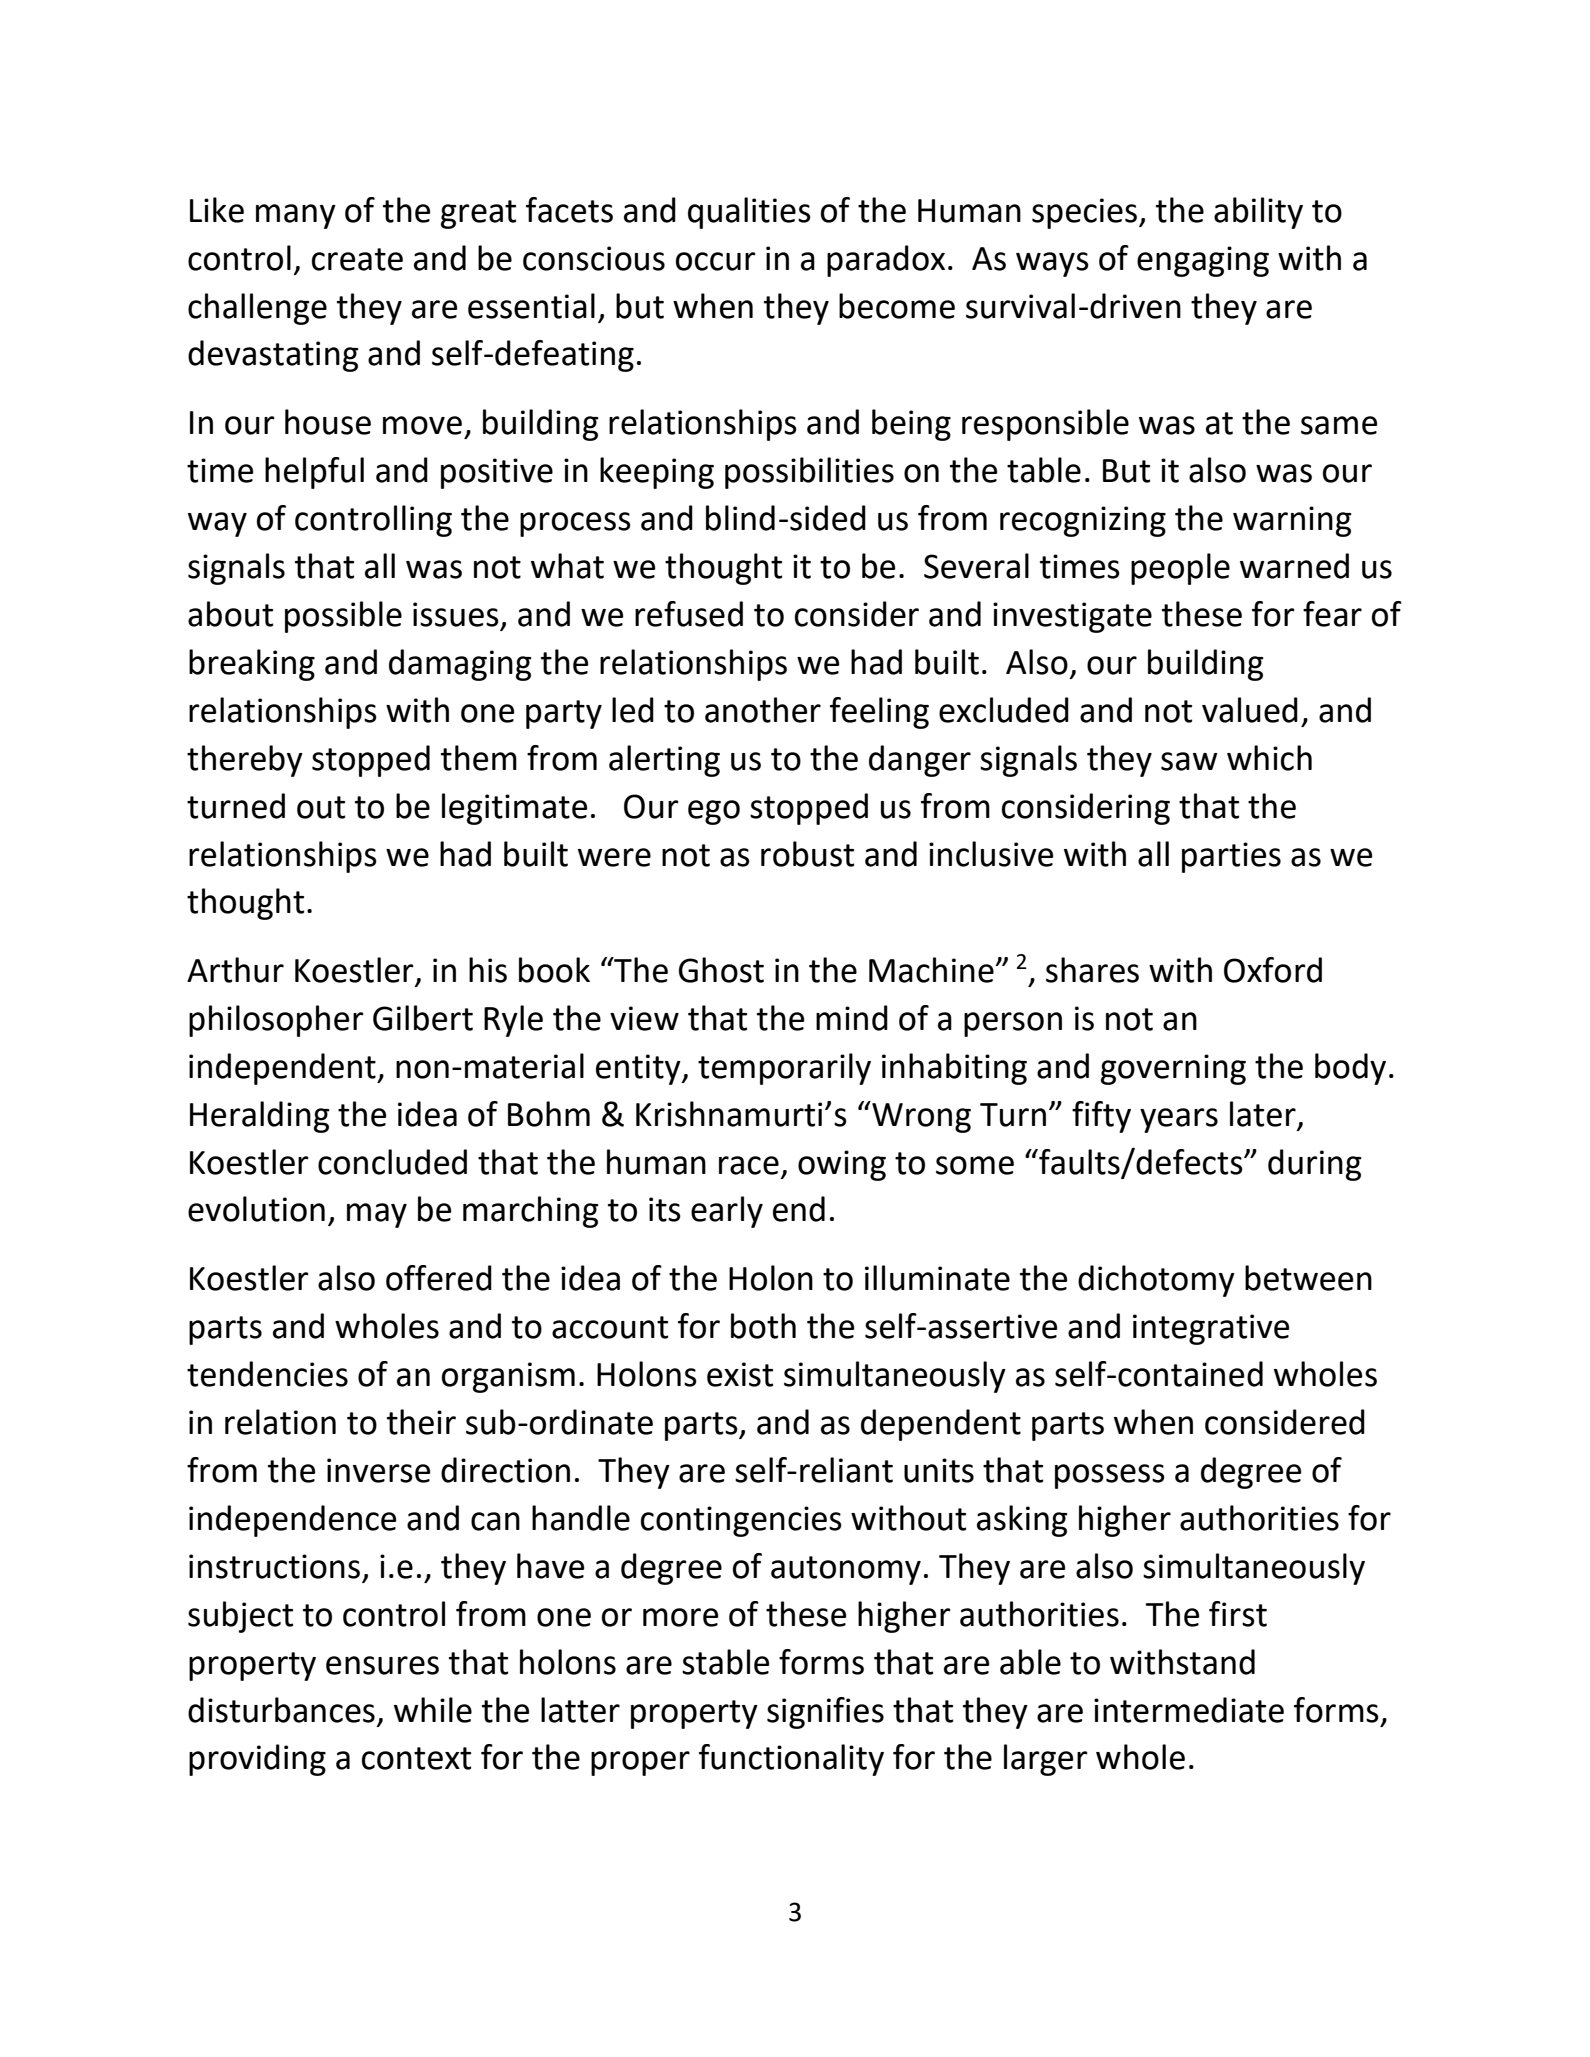 The width and height of the image is (1590, 2057). What do you see at coordinates (423, 1018) in the image?
I see `Gilbert` at bounding box center [423, 1018].
